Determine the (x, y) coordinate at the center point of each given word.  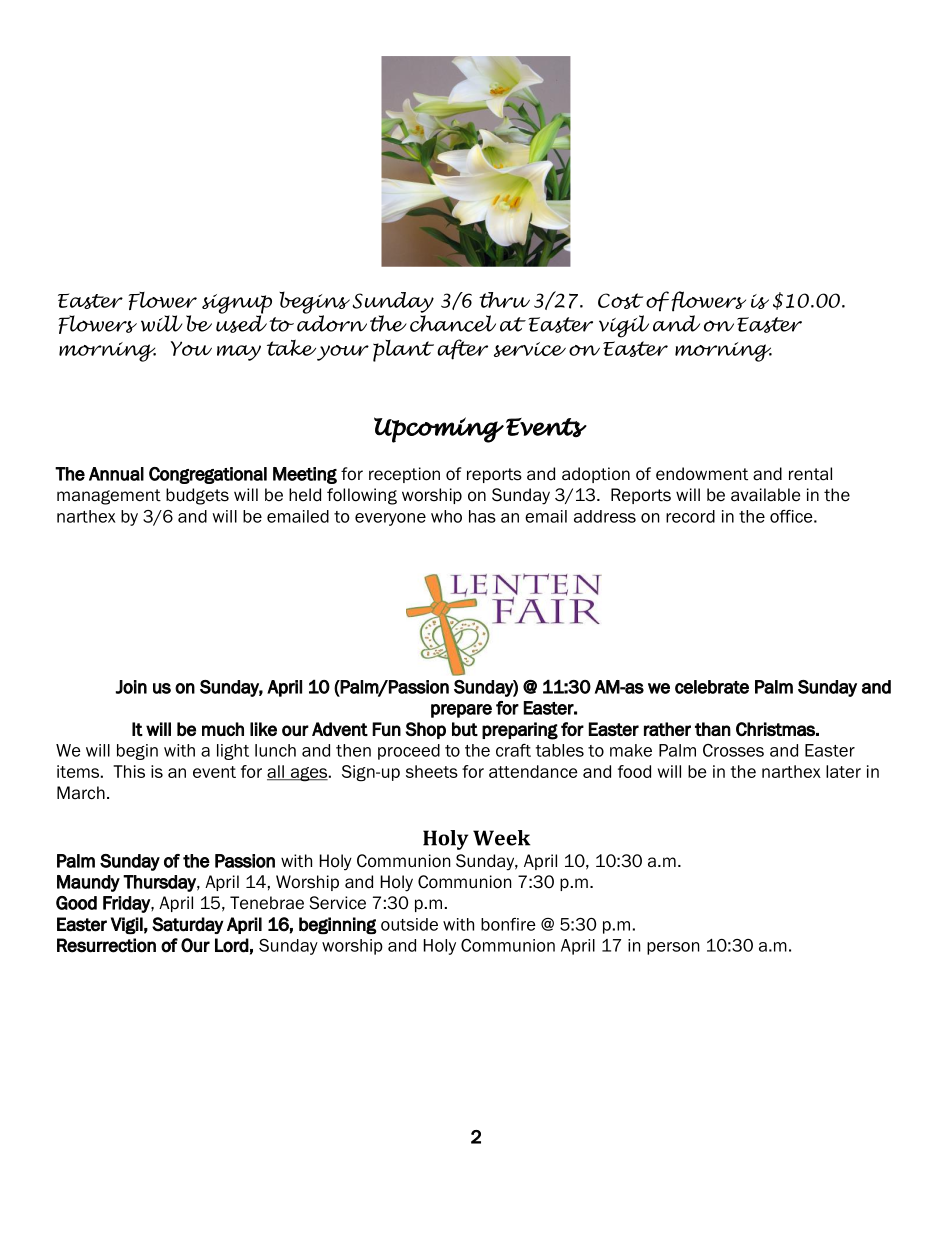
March (81, 793)
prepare (461, 711)
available (765, 495)
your (342, 353)
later (843, 771)
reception (404, 475)
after (462, 349)
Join (131, 687)
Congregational (208, 475)
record (690, 516)
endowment (702, 474)
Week (501, 838)
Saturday (188, 925)
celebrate (712, 687)
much (223, 729)
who (446, 516)
